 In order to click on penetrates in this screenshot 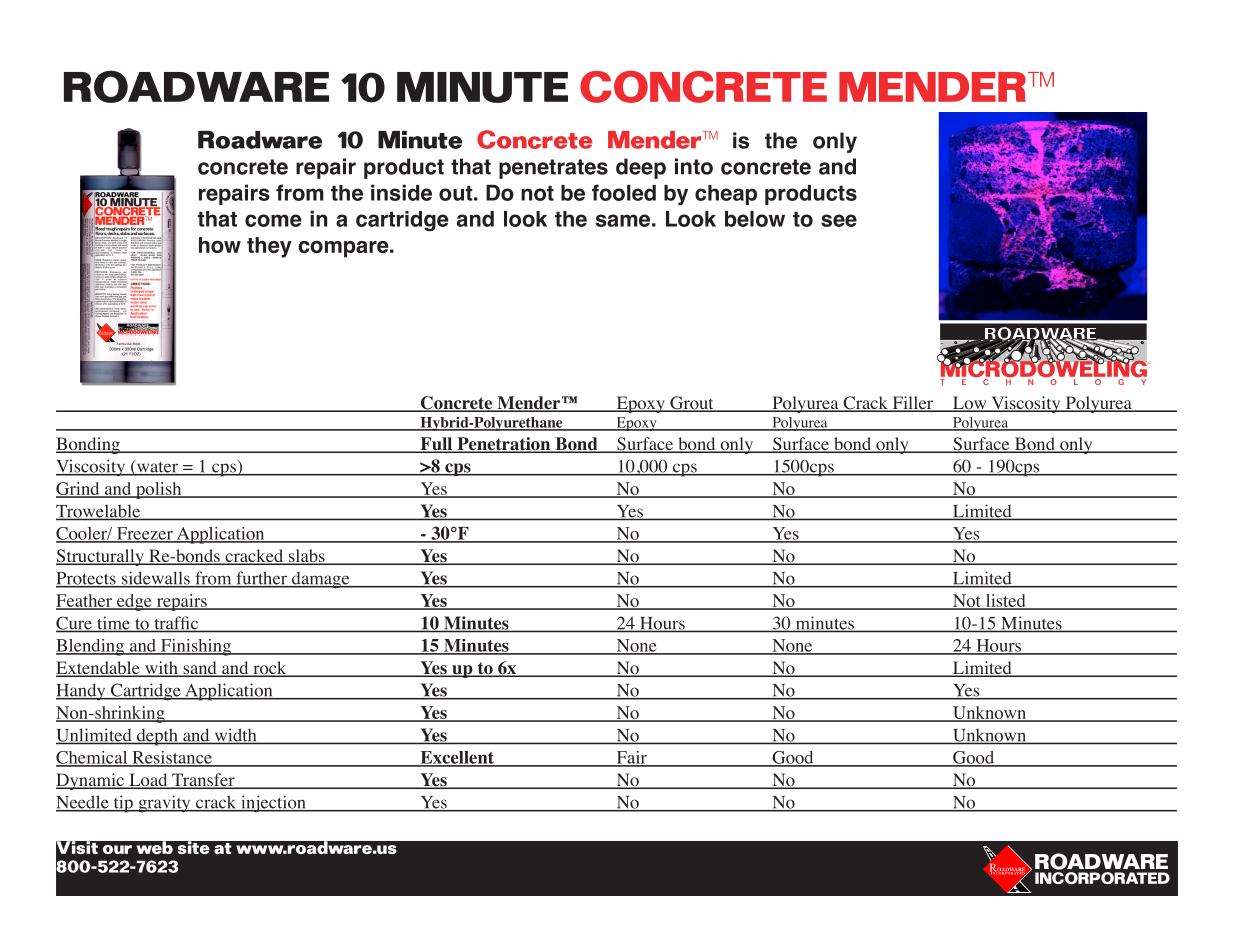, I will do `click(553, 169)`.
